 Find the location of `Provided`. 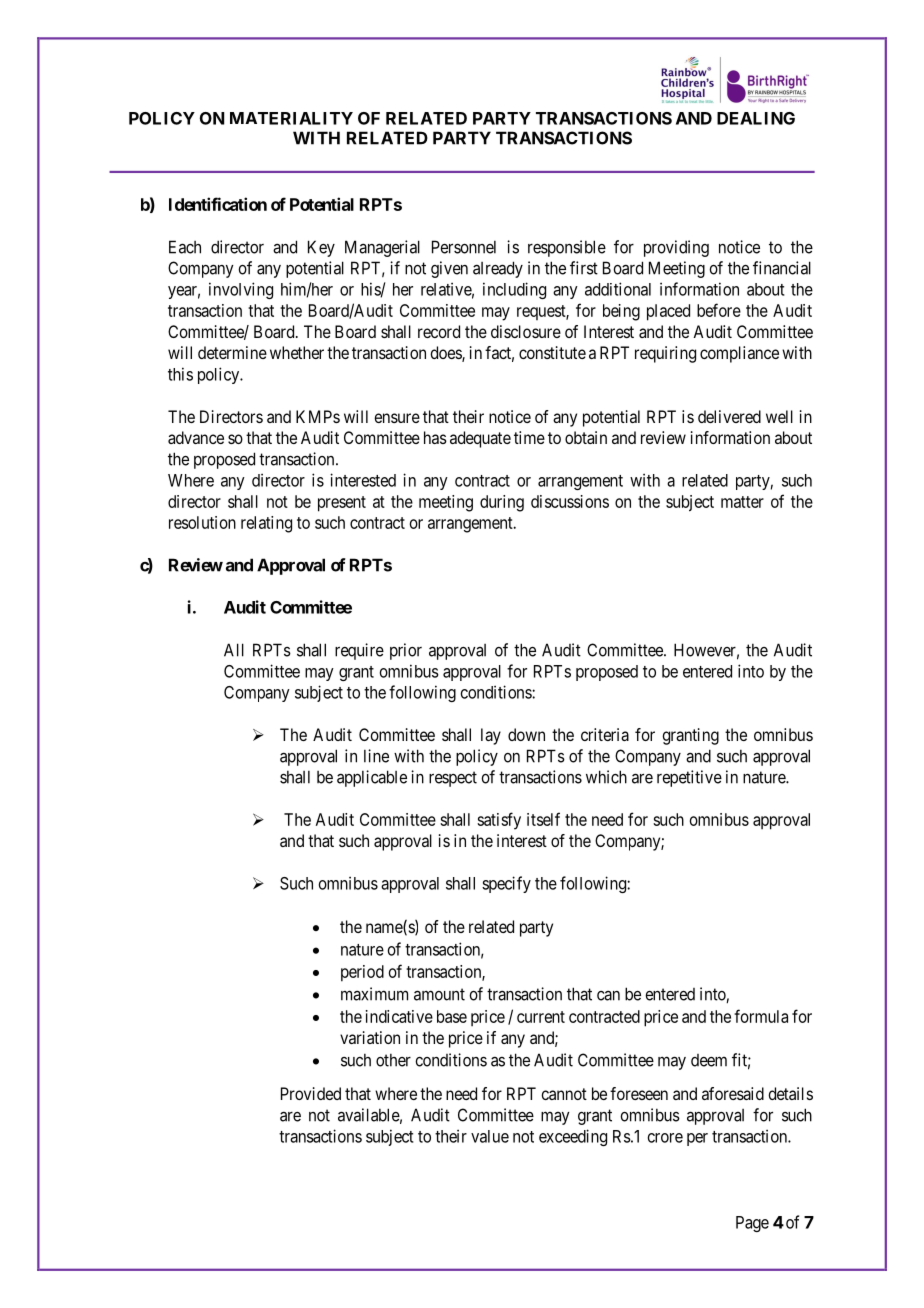

Provided is located at coordinates (311, 1093).
